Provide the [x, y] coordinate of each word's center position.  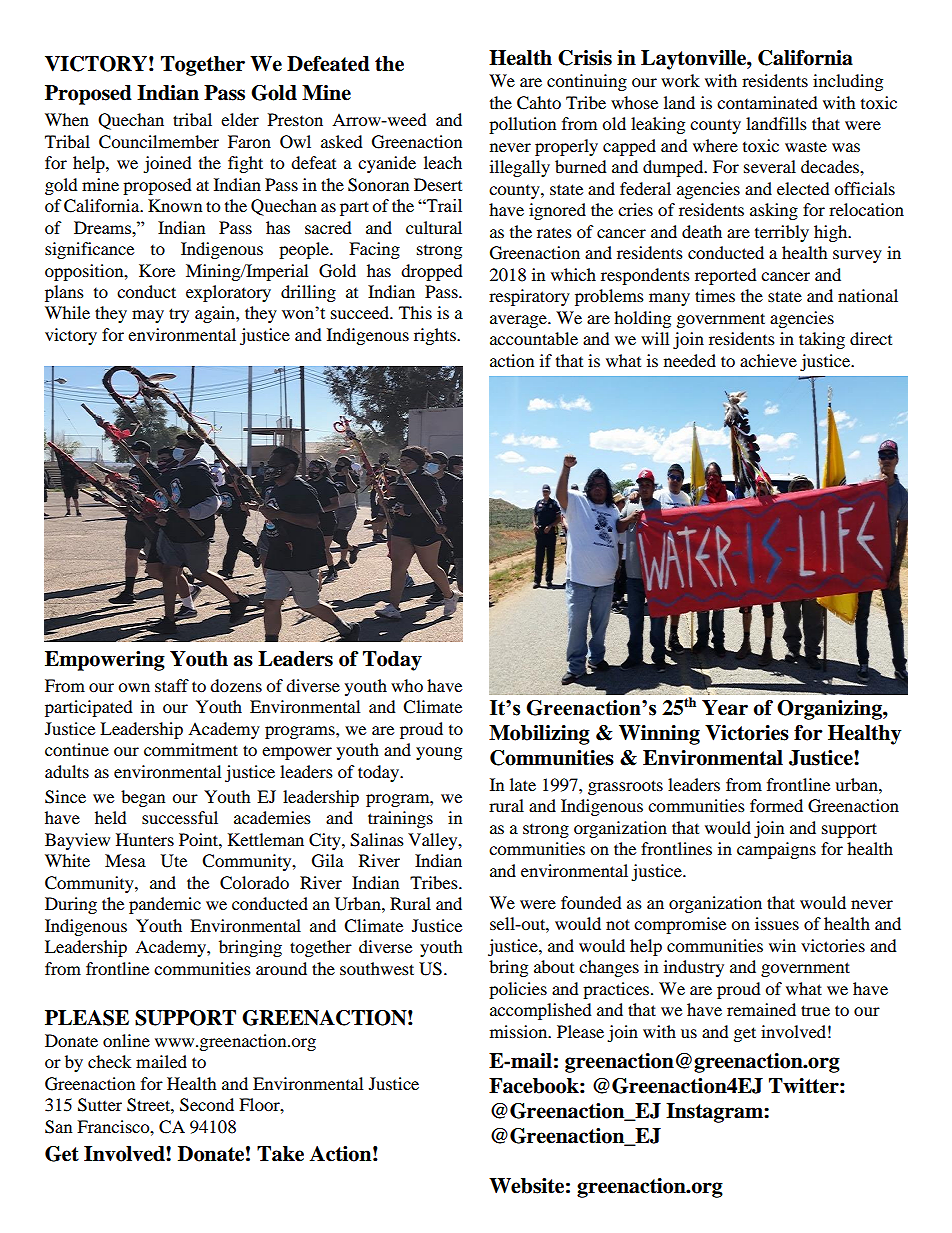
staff [172, 685]
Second [207, 1105]
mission [520, 1031]
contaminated [767, 102]
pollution [522, 125]
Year [725, 708]
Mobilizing [539, 735]
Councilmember [159, 142]
